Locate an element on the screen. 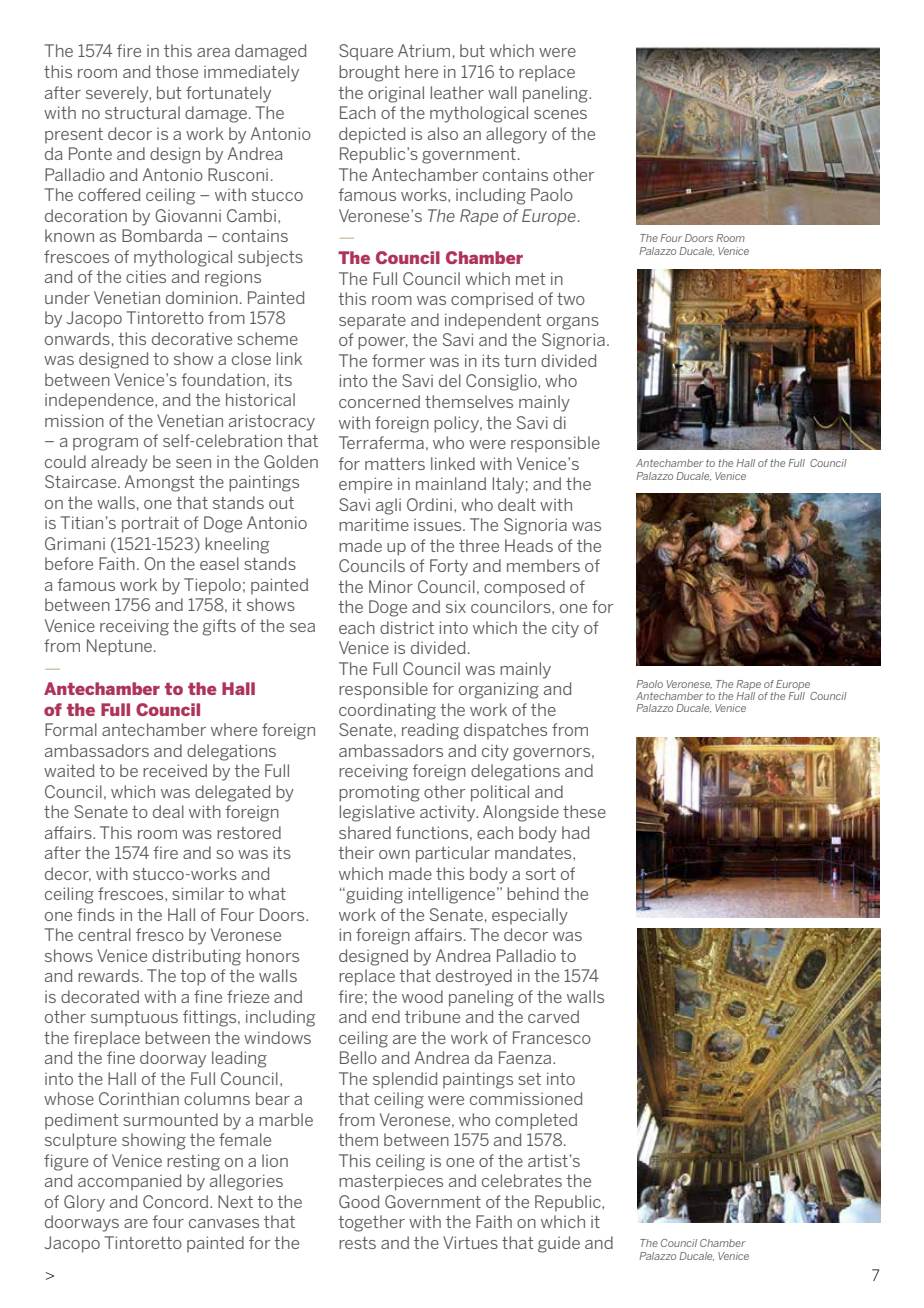  received is located at coordinates (175, 770).
